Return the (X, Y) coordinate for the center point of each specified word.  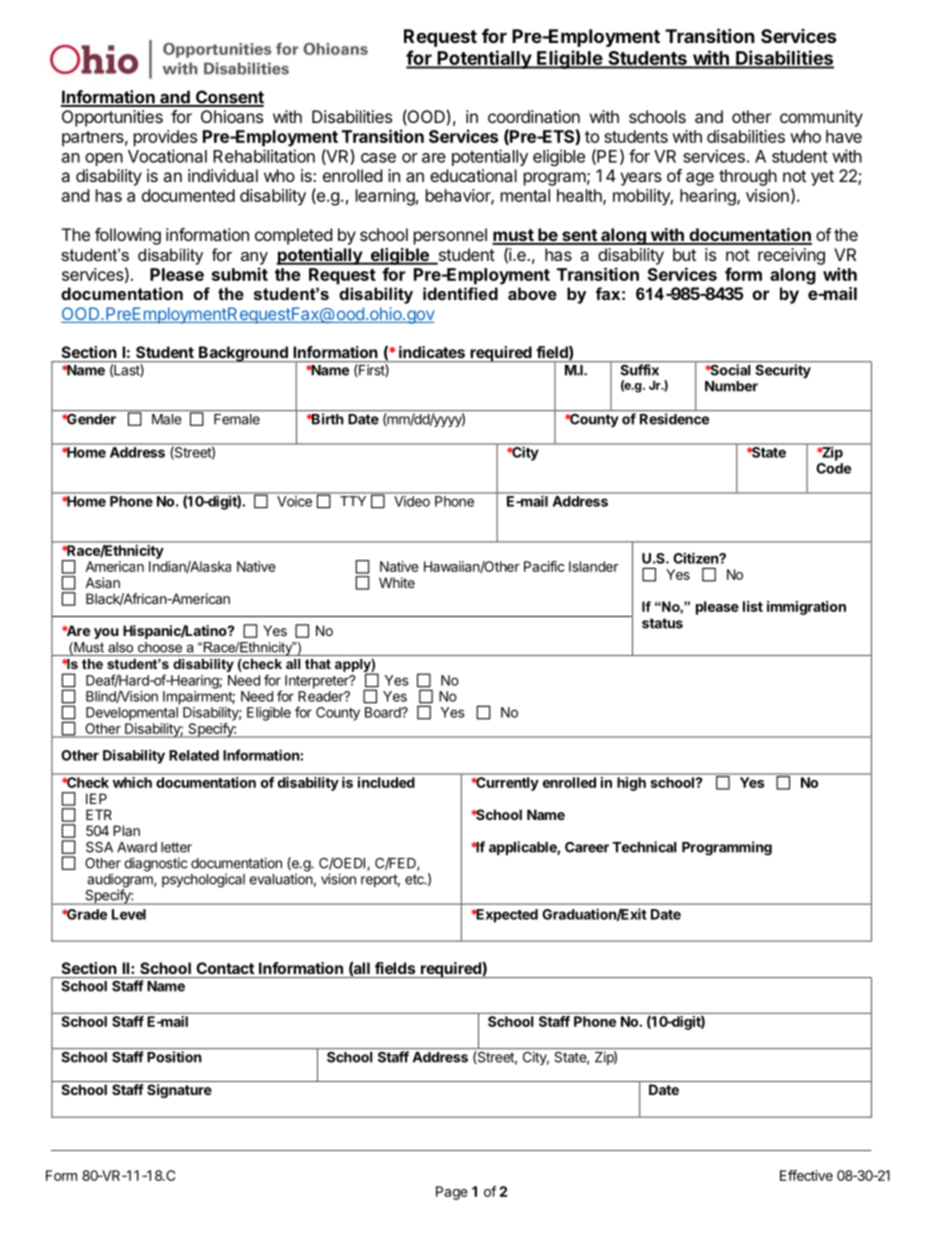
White (397, 582)
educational (473, 175)
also (120, 647)
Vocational (167, 156)
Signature (179, 1091)
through (748, 177)
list (753, 606)
